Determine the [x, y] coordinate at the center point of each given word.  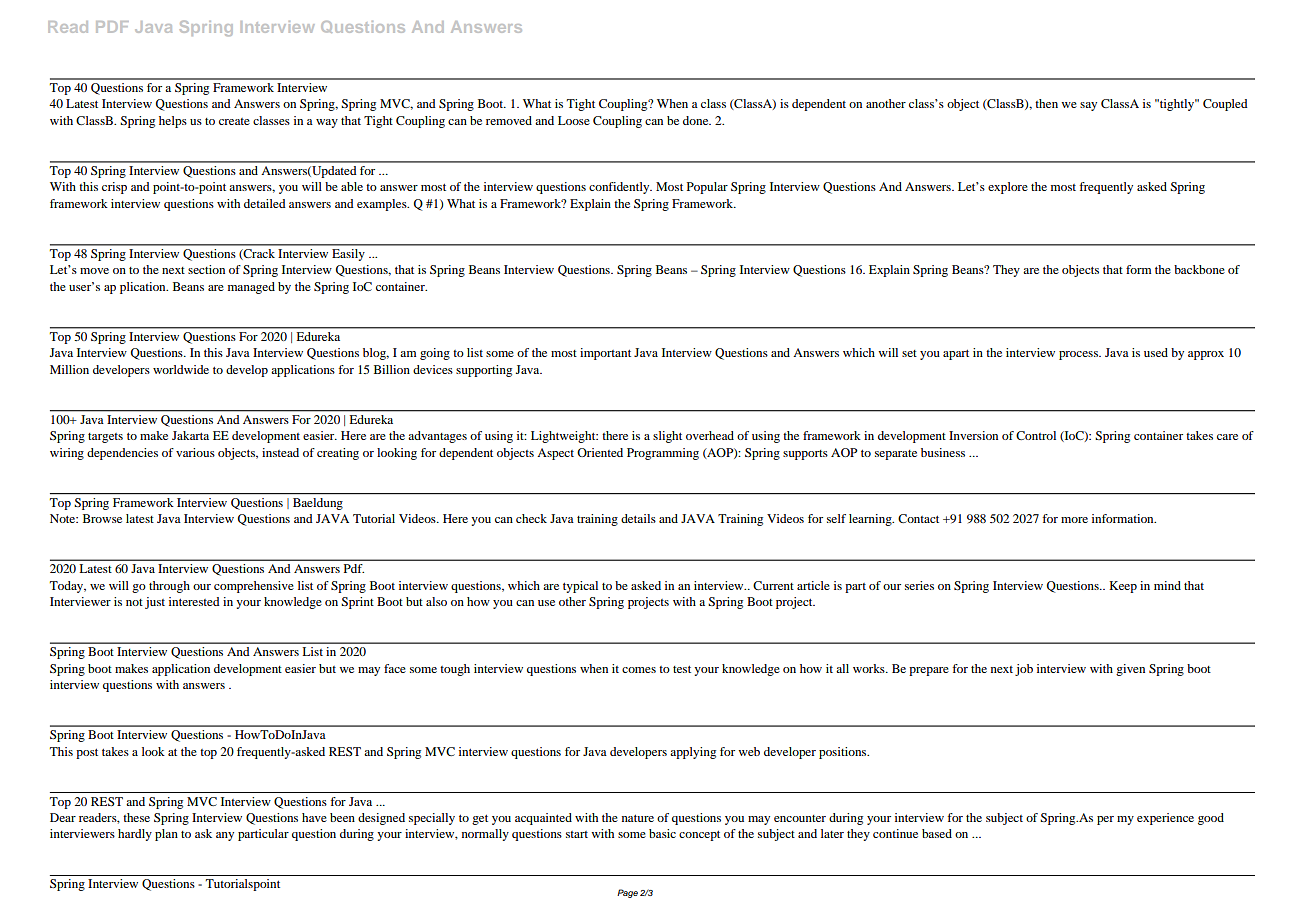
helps [173, 122]
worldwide [181, 369]
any [225, 836]
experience [1165, 819]
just [155, 603]
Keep [1123, 587]
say [1088, 106]
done [697, 120]
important [605, 354]
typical [580, 587]
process [1079, 355]
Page [627, 893]
